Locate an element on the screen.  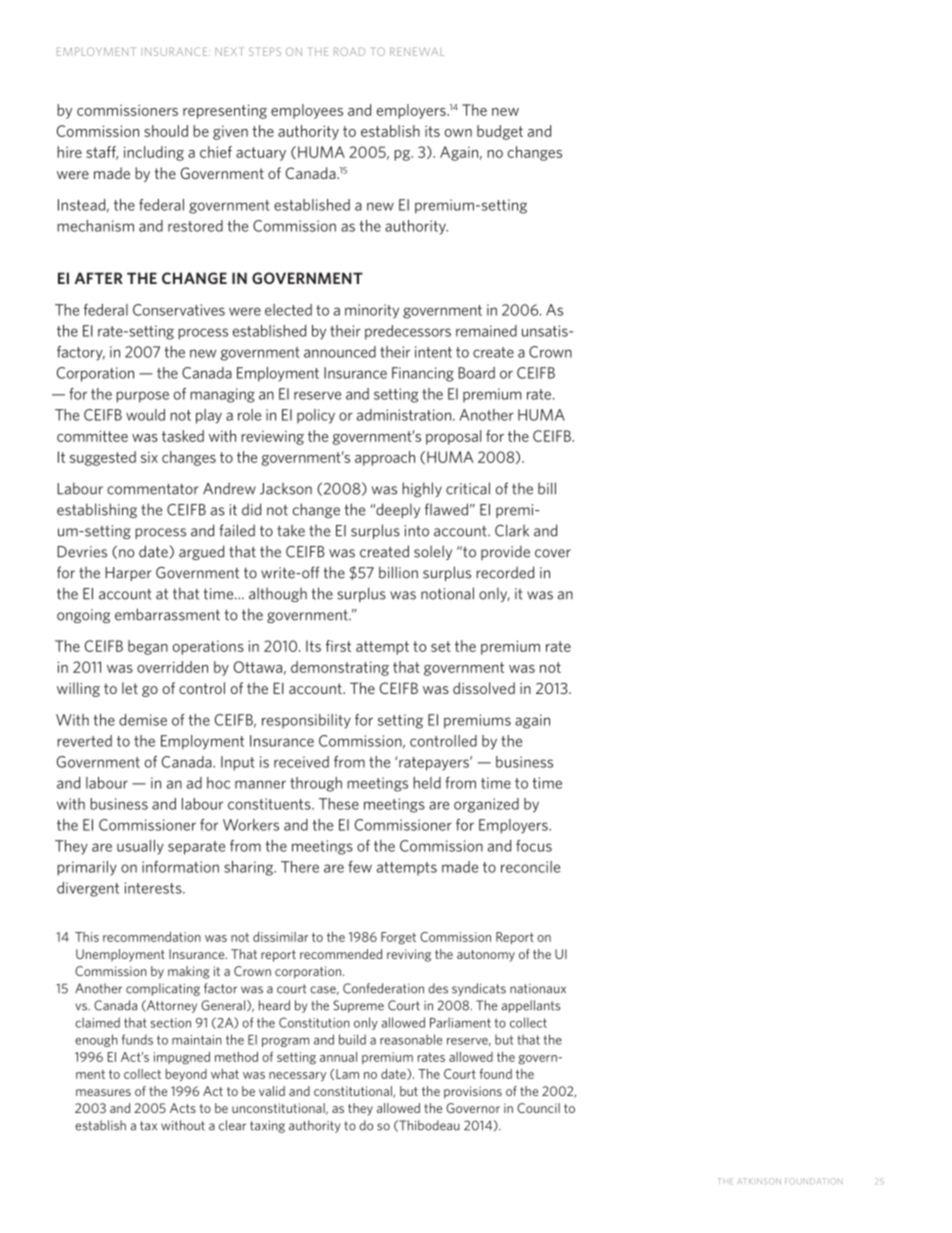
notional is located at coordinates (447, 593).
